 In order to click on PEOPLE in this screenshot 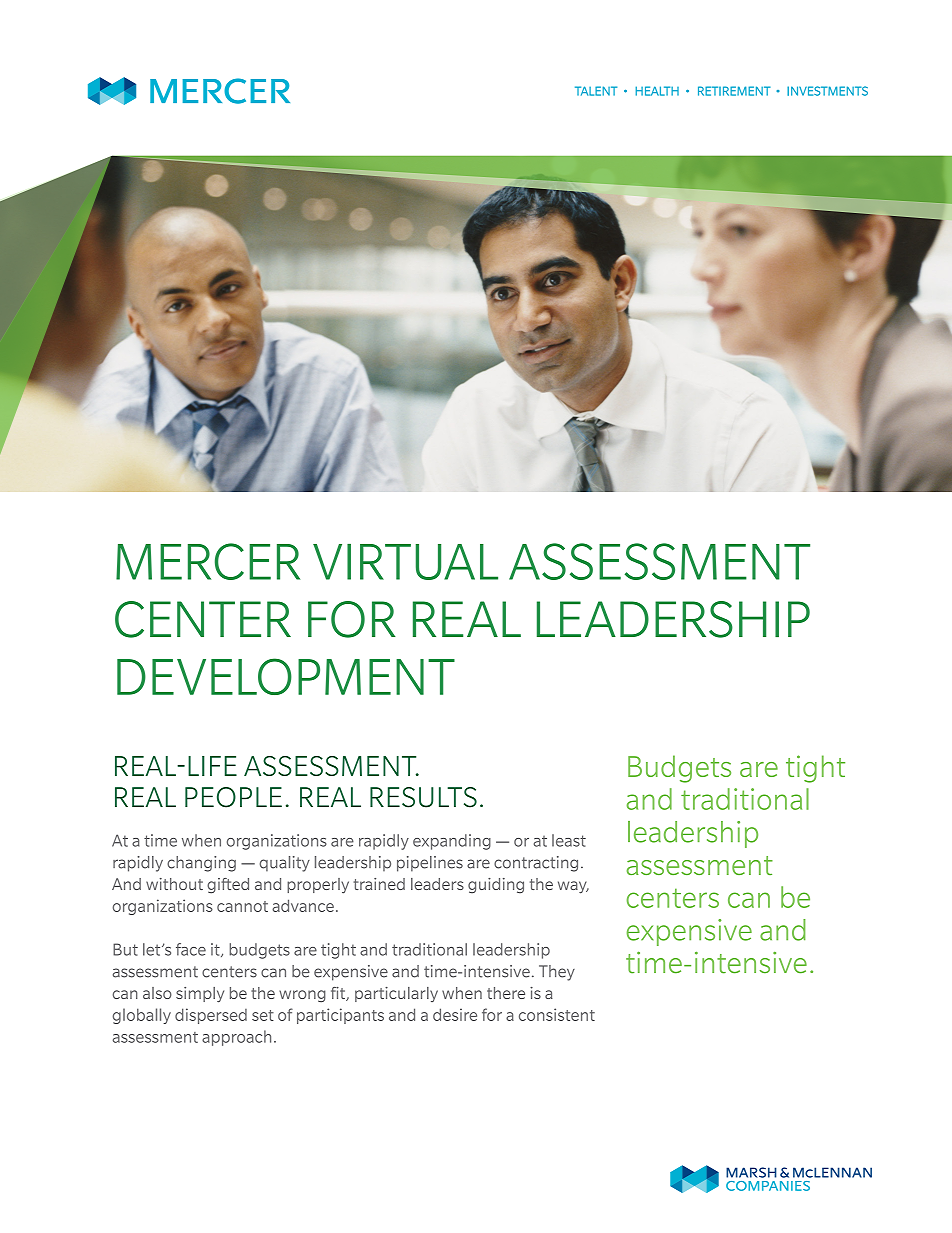, I will do `click(233, 797)`.
